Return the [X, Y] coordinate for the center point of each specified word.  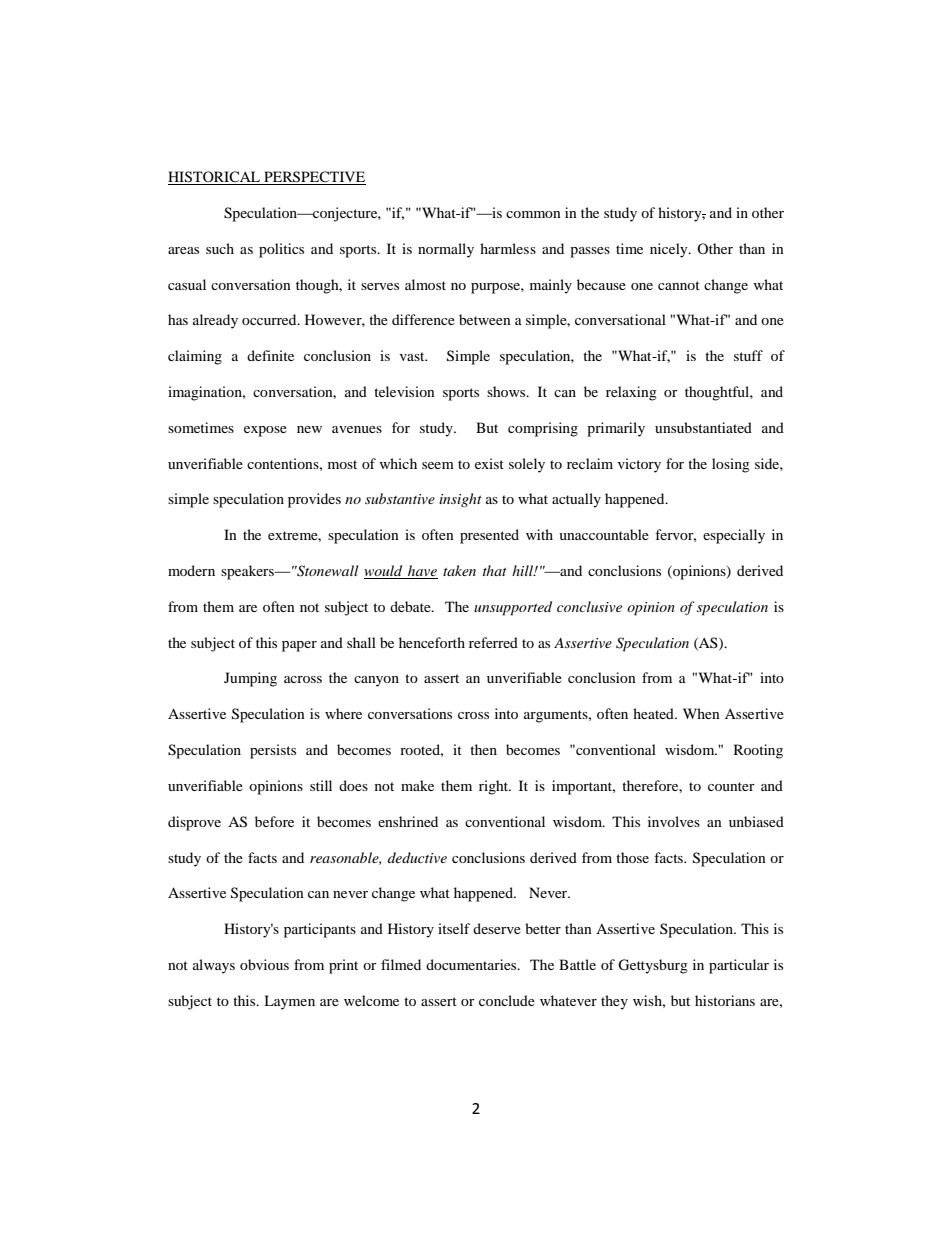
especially [734, 536]
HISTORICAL [215, 178]
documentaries [472, 964]
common [533, 214]
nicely [670, 250]
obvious [264, 964]
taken [459, 570]
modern [191, 570]
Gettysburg [653, 966]
